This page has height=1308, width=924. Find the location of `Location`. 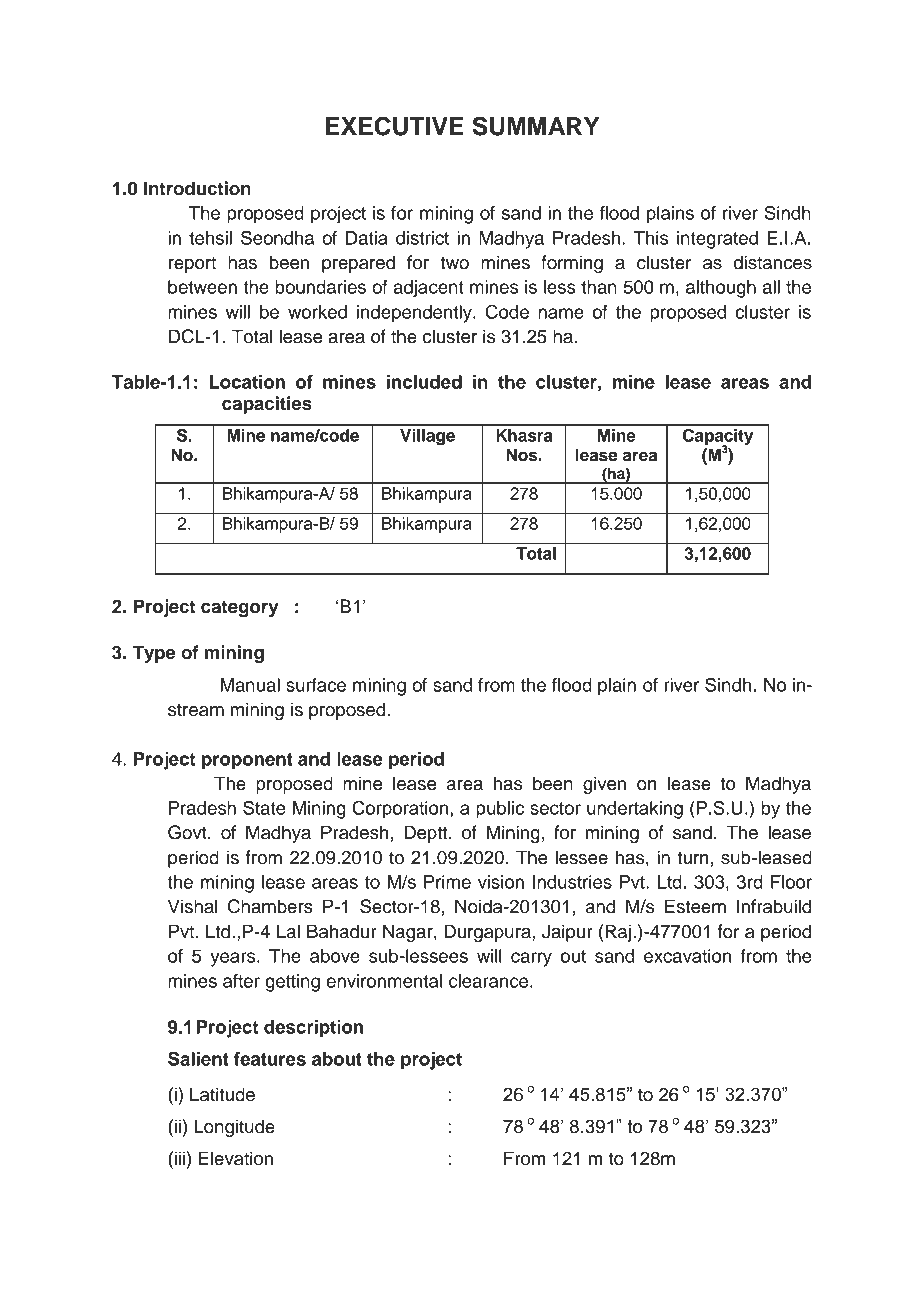

Location is located at coordinates (247, 382).
